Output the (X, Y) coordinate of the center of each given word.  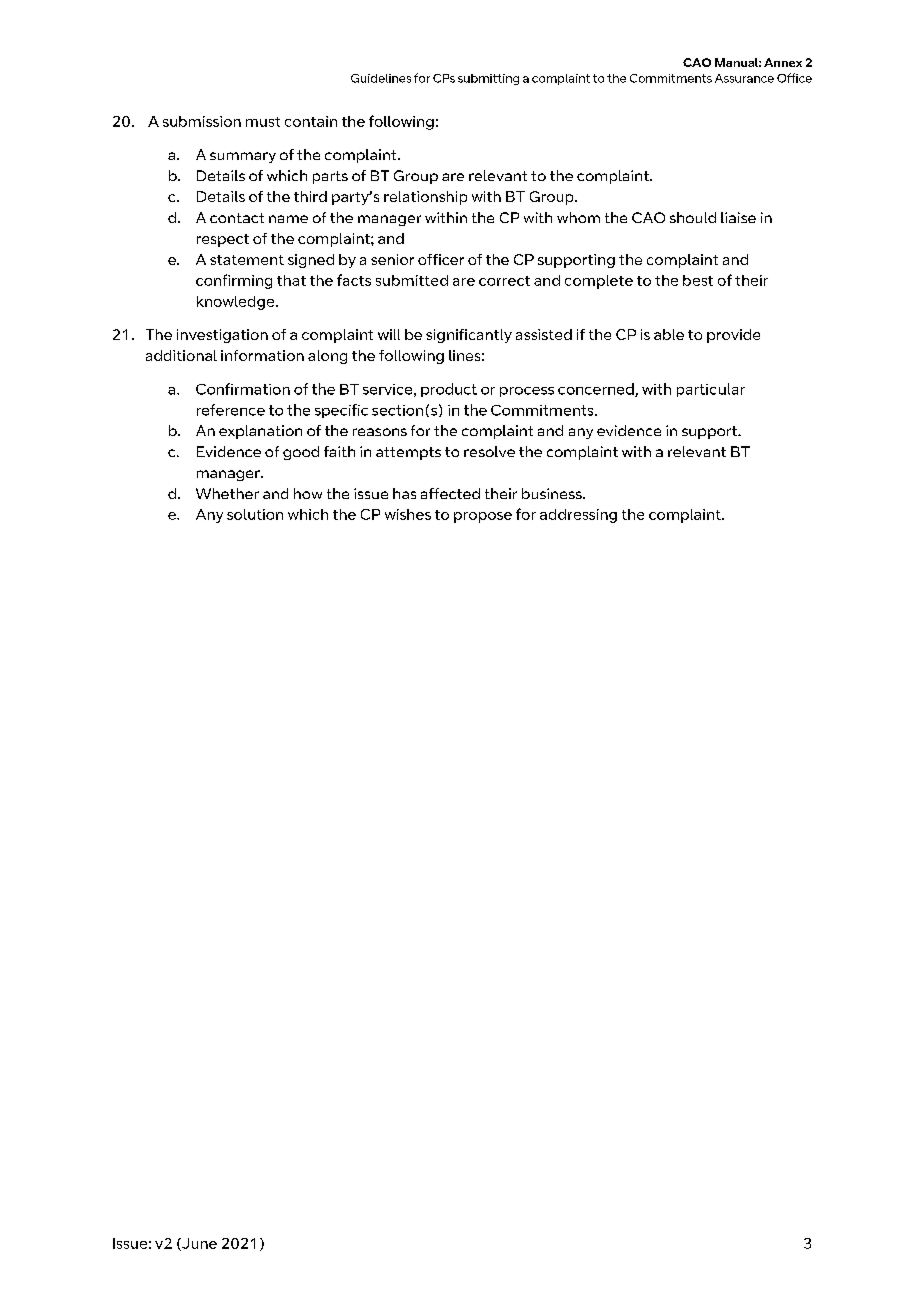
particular (711, 390)
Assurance (744, 78)
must (263, 122)
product (449, 390)
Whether (227, 493)
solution (255, 514)
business (553, 493)
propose (483, 517)
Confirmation (243, 389)
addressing (578, 516)
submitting (488, 79)
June (198, 1244)
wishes (408, 514)
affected (450, 493)
